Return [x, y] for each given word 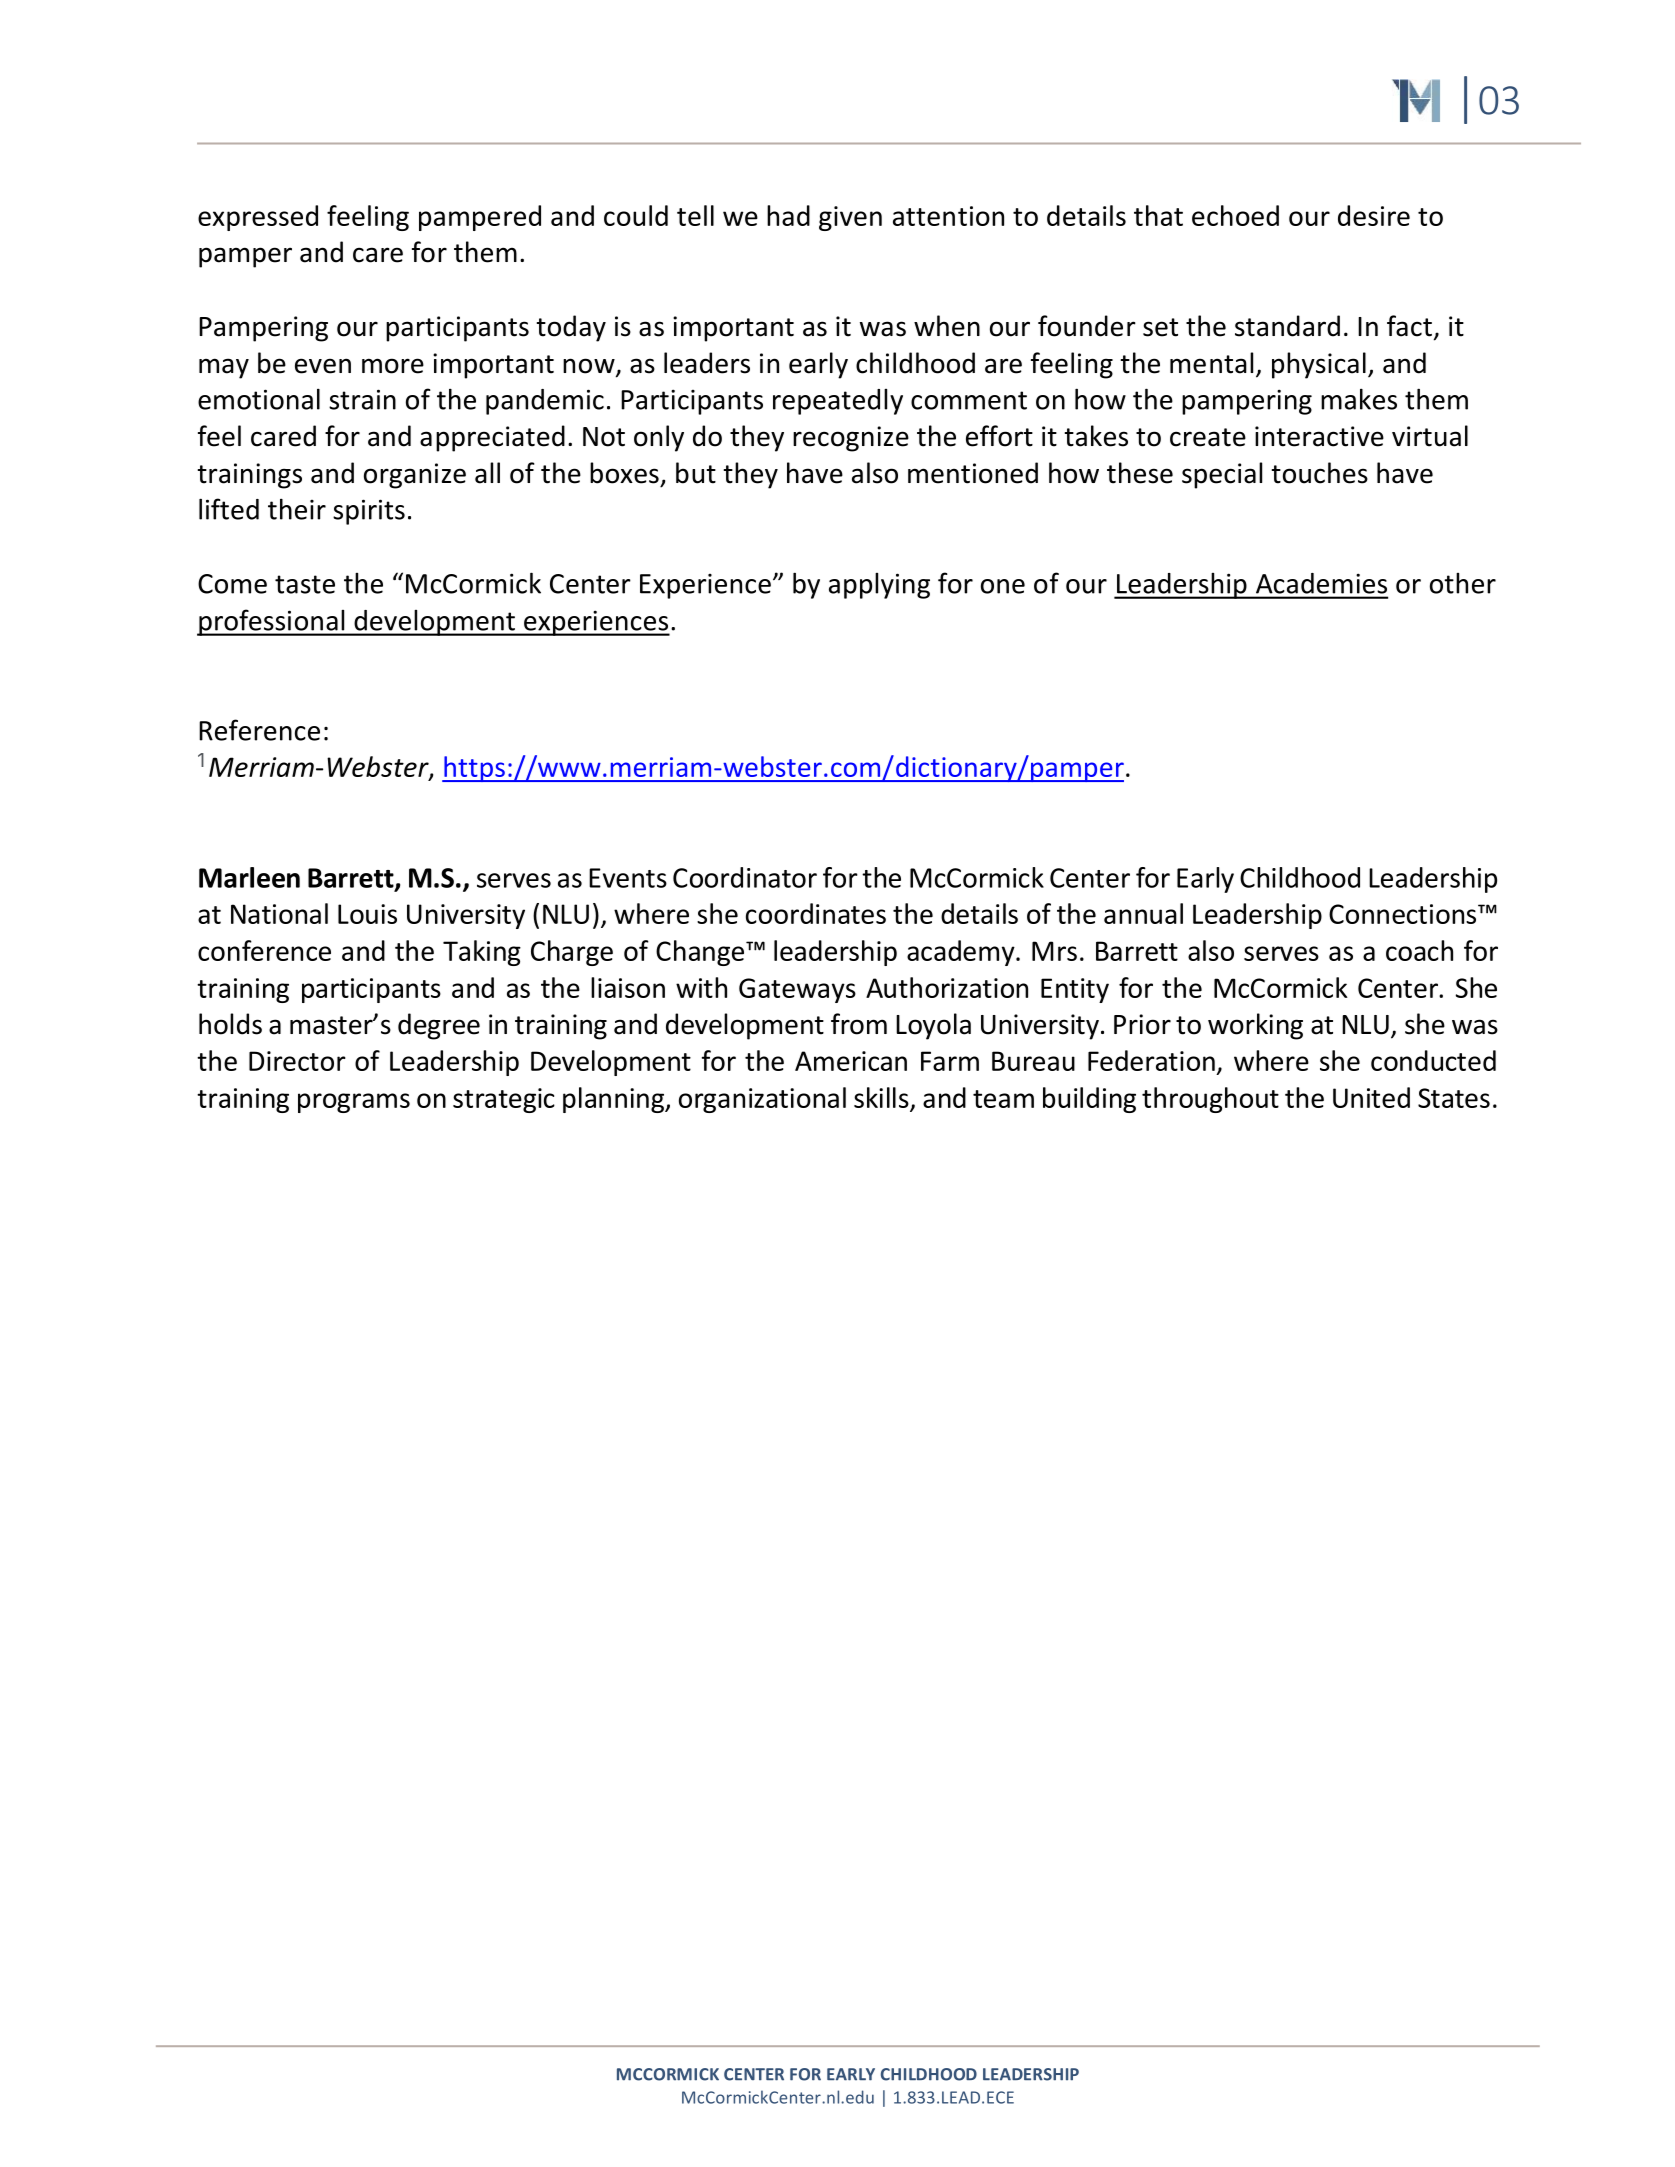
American [851, 1061]
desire [1374, 215]
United [1371, 1097]
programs [354, 1103]
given [850, 218]
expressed [258, 218]
